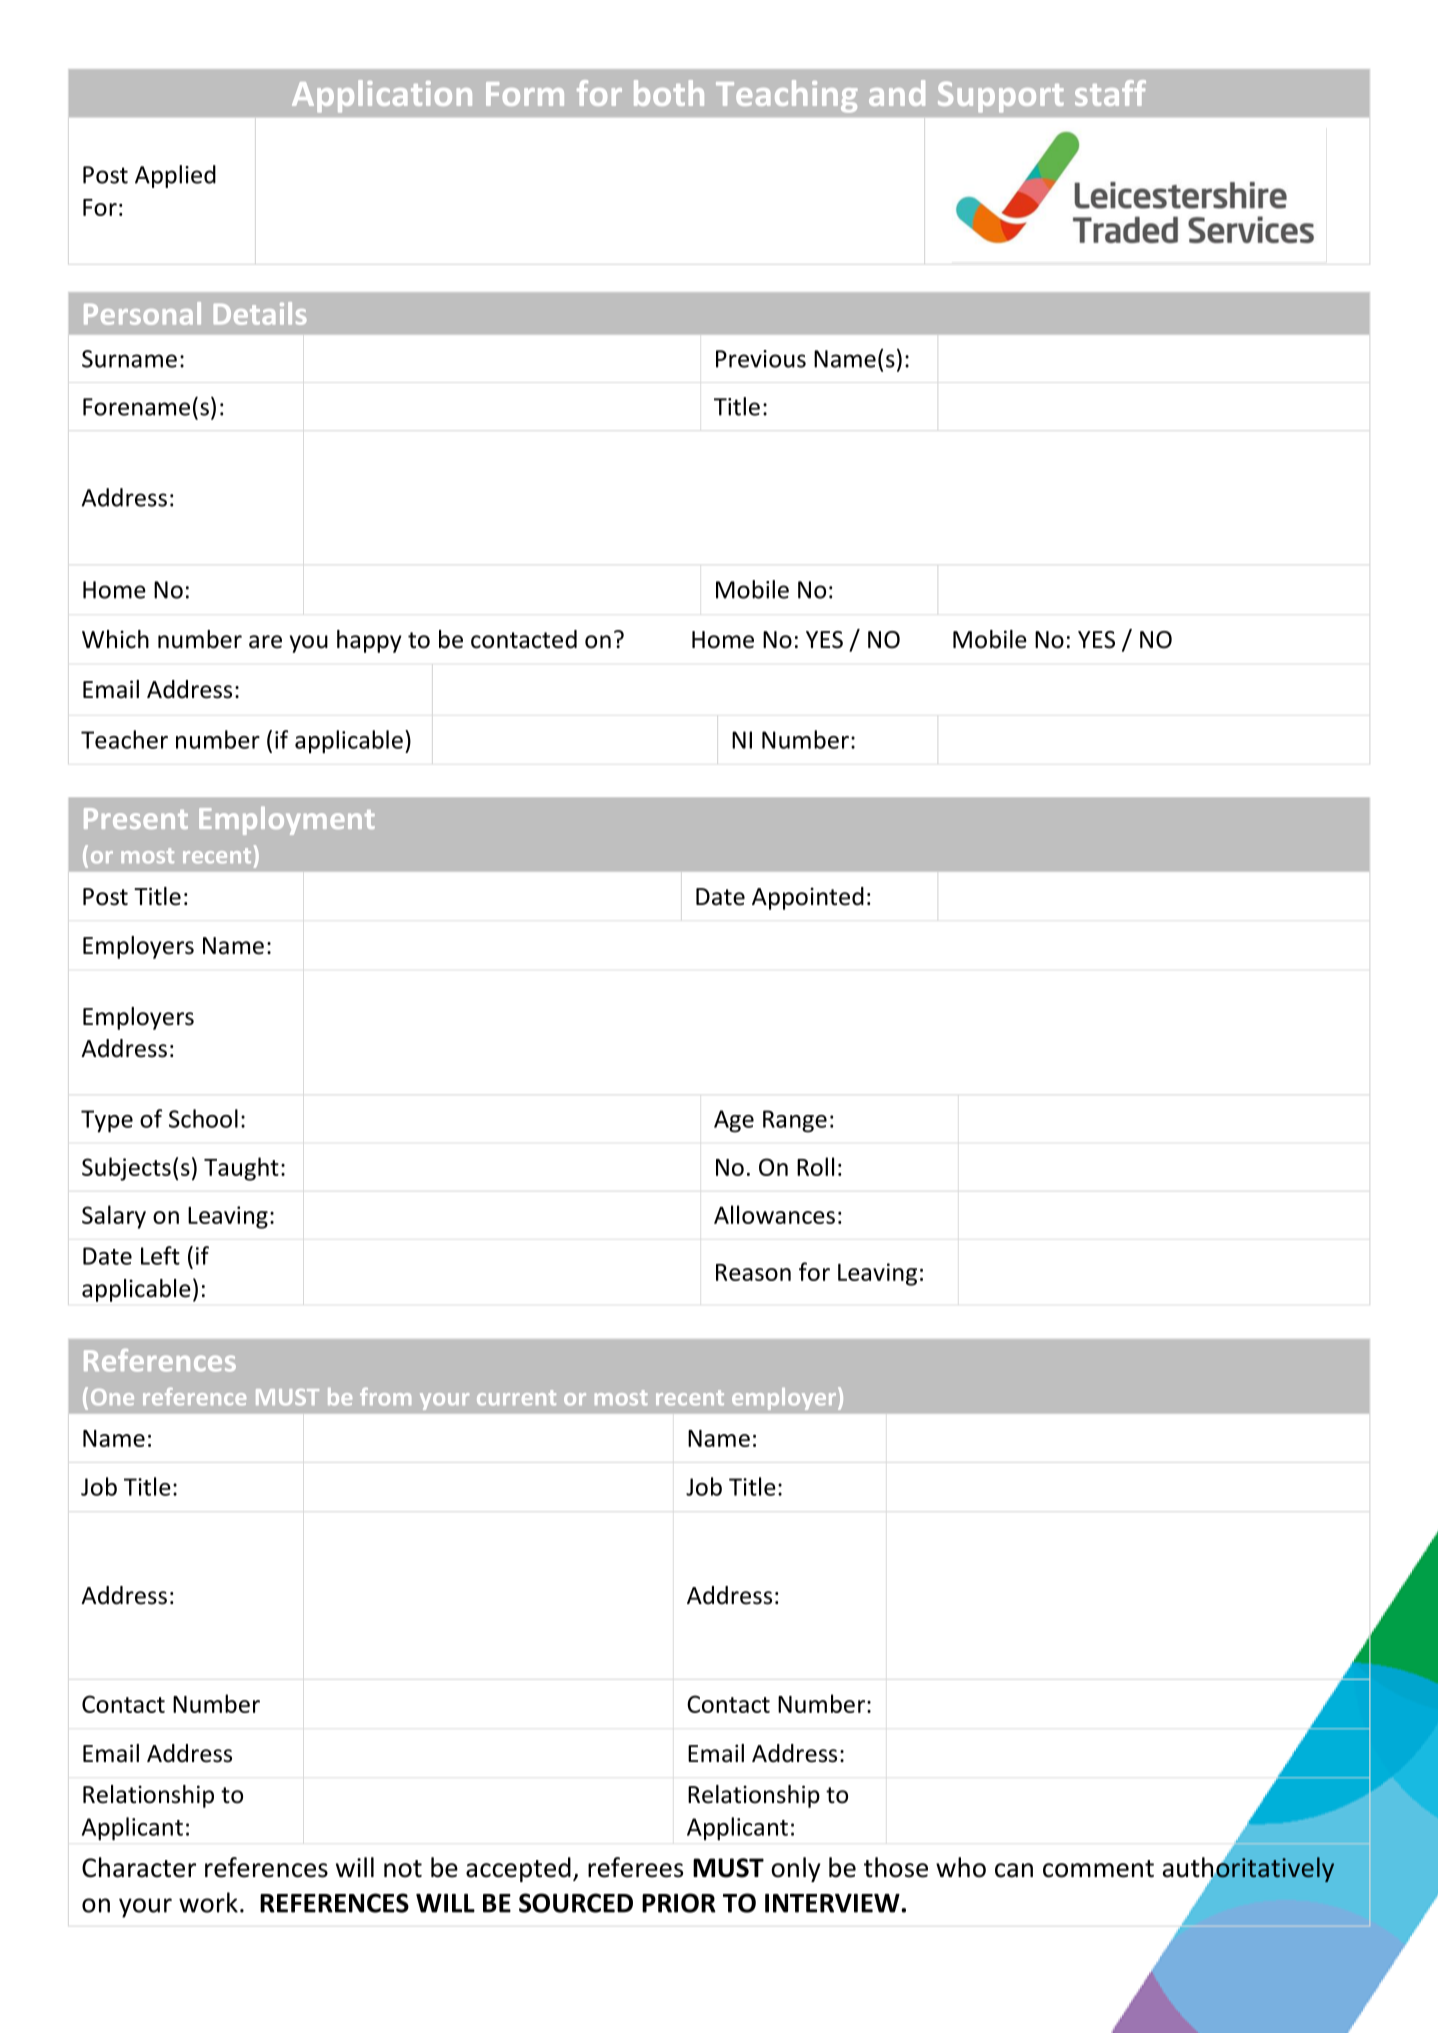  Describe the element at coordinates (203, 1118) in the page. I see `School` at that location.
